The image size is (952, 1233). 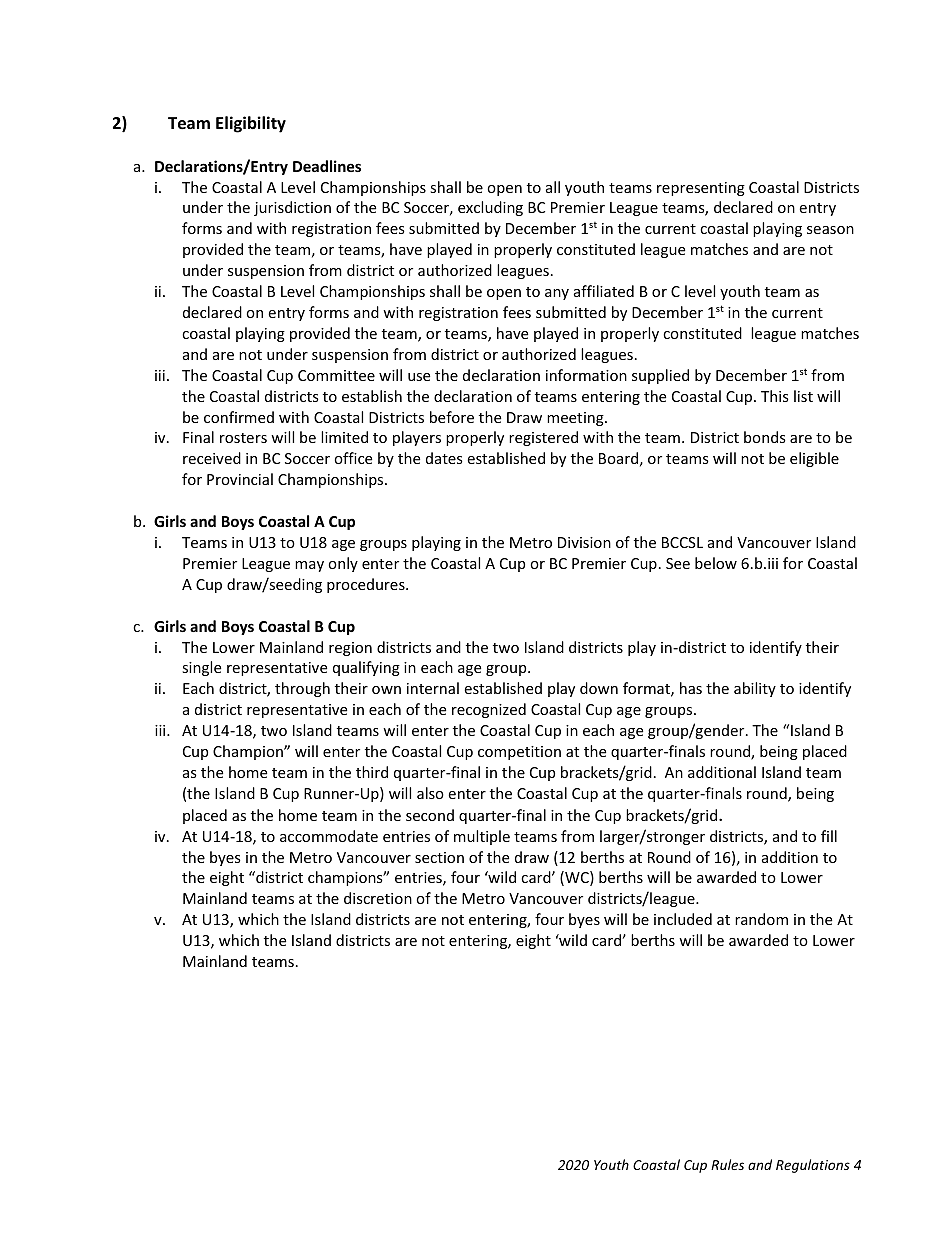 I want to click on registered, so click(x=543, y=438).
